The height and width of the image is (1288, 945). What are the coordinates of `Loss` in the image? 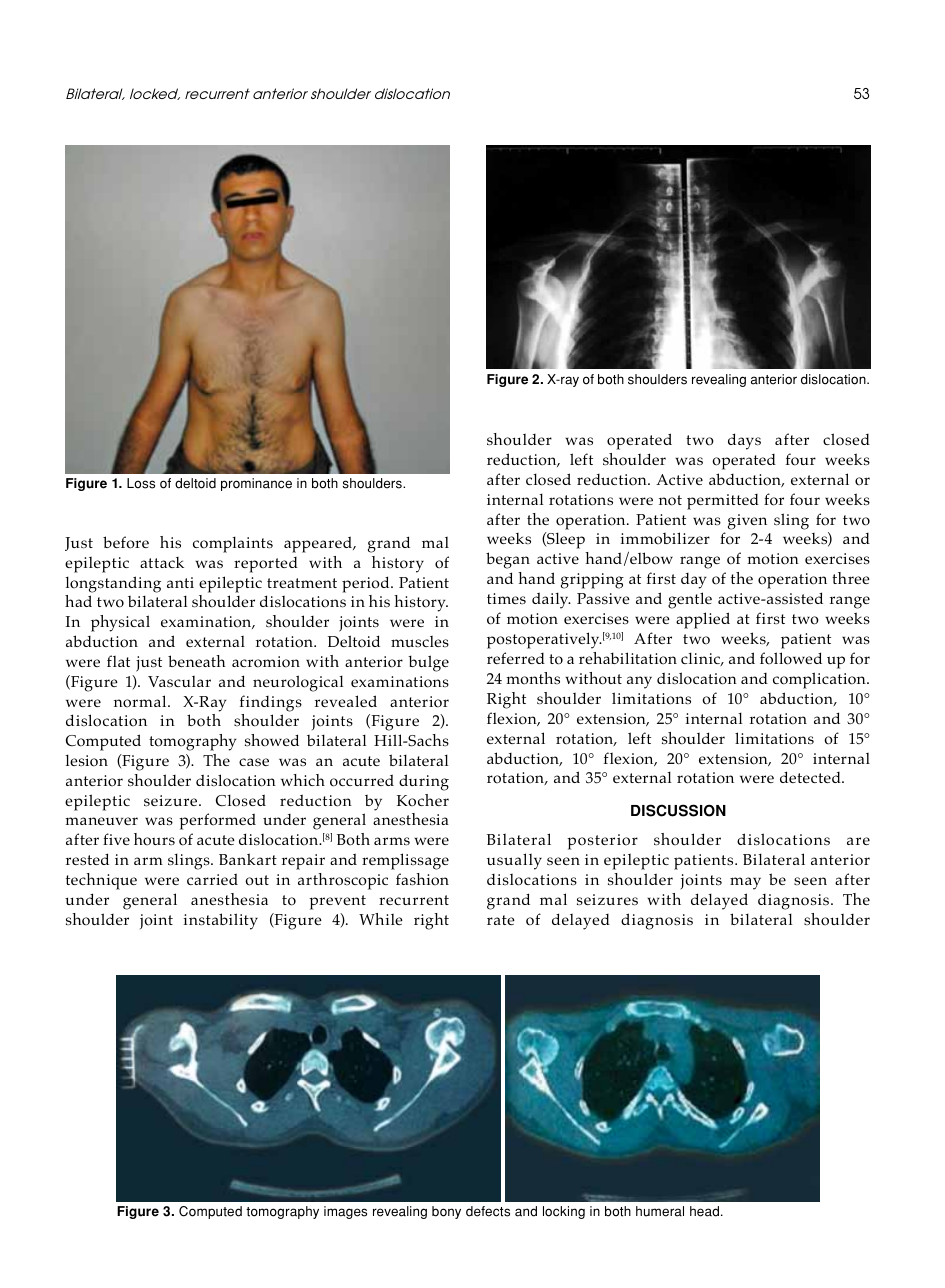 It's located at (141, 483).
